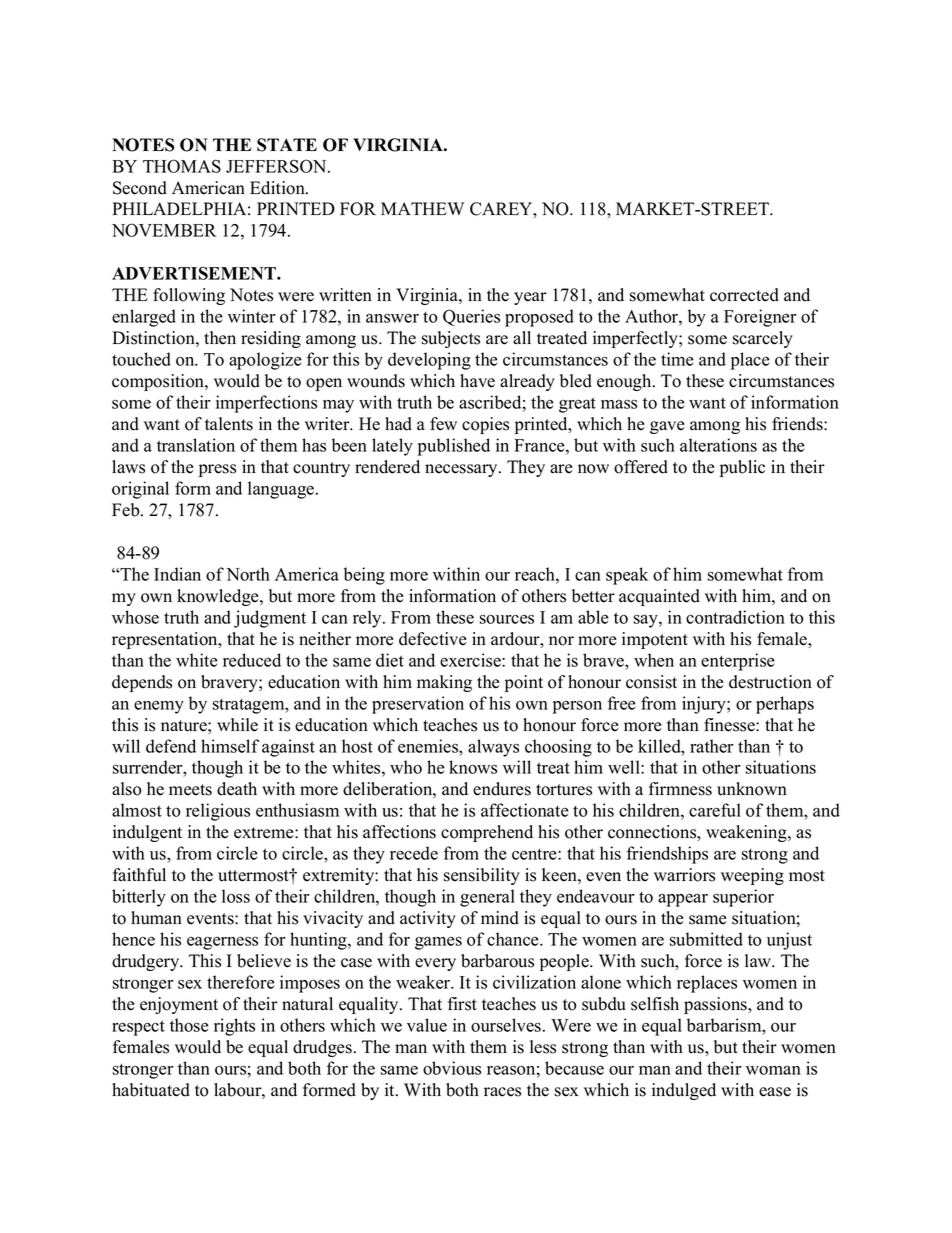 This screenshot has width=952, height=1233. Describe the element at coordinates (229, 424) in the screenshot. I see `talents` at that location.
